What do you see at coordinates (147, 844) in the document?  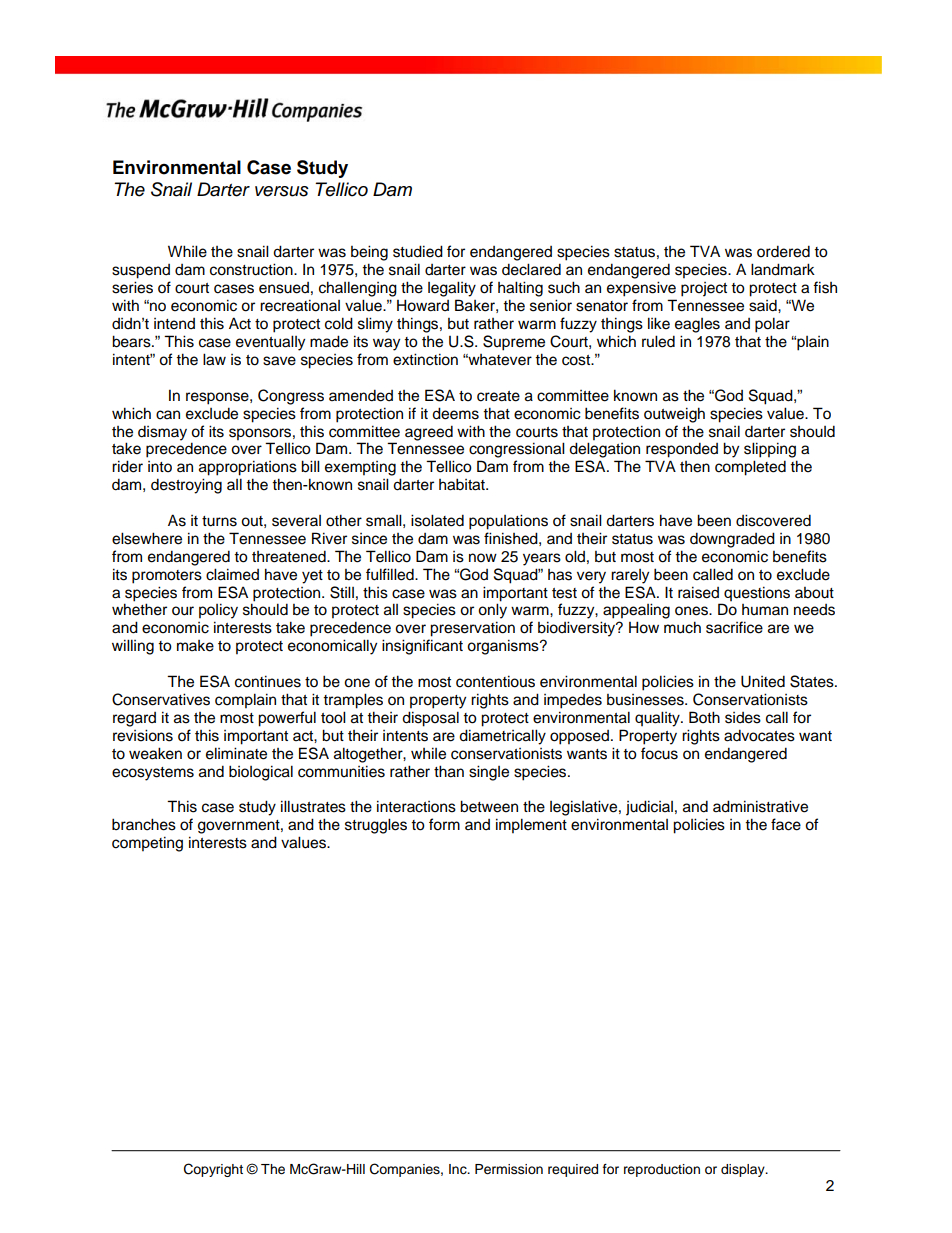 I see `competing` at bounding box center [147, 844].
